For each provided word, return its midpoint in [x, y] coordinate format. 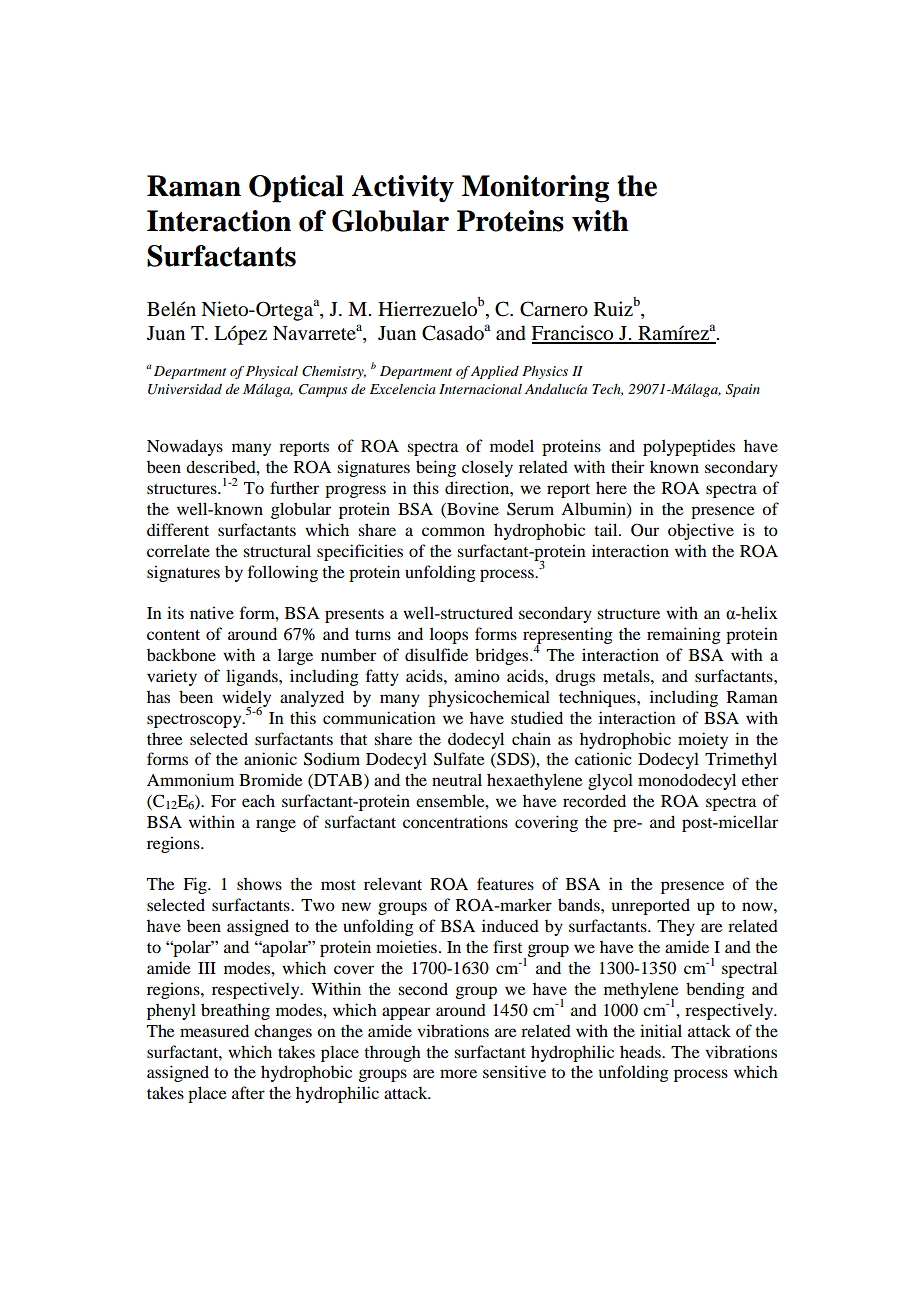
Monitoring [535, 189]
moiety [703, 740]
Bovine [472, 510]
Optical [296, 189]
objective [701, 531]
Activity [403, 189]
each [258, 800]
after [248, 1092]
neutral [457, 779]
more [458, 1073]
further [294, 487]
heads [641, 1051]
